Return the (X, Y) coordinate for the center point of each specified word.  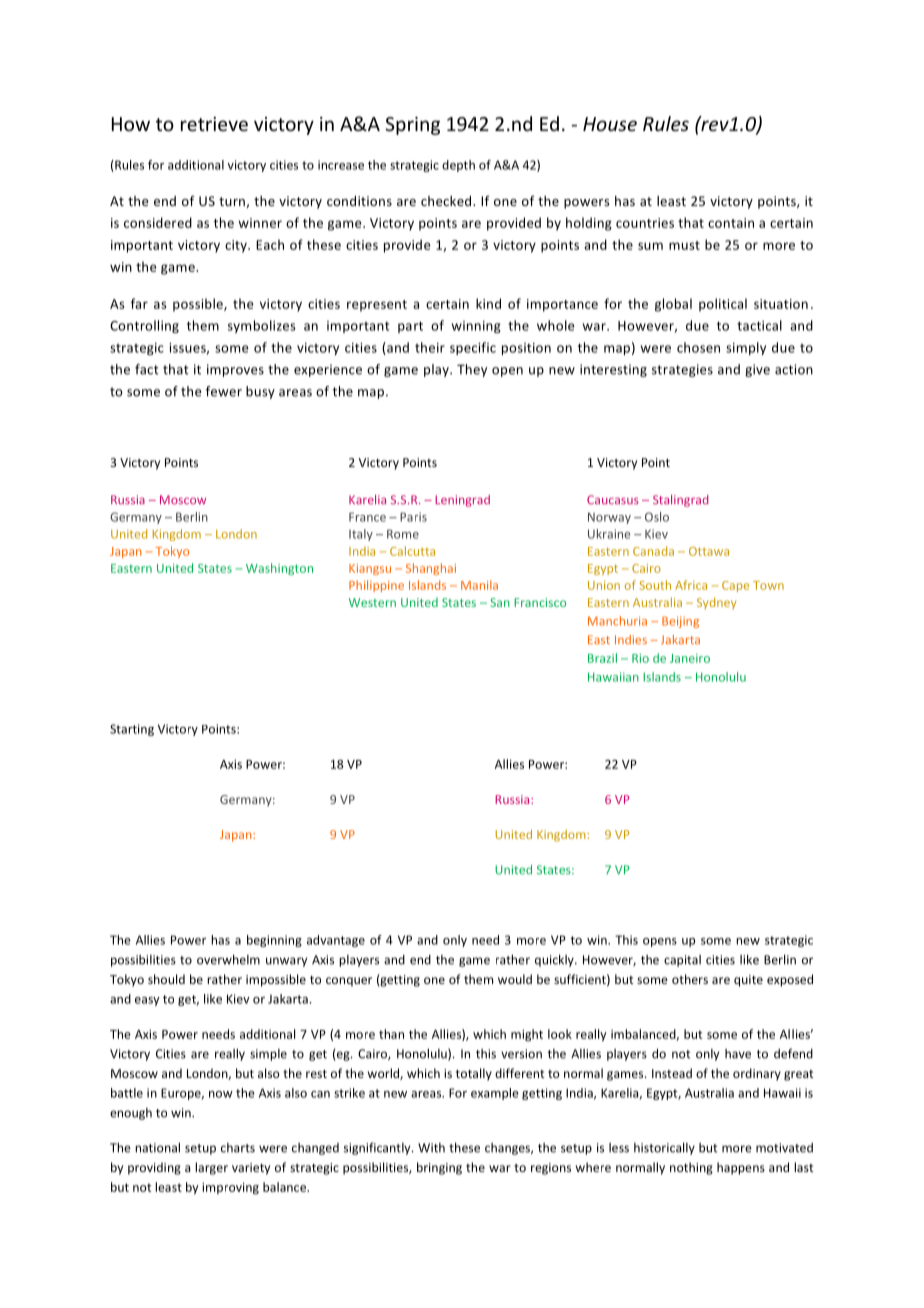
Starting (132, 730)
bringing (439, 1168)
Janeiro (690, 658)
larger (211, 1168)
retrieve (214, 124)
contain (731, 223)
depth (458, 166)
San (500, 602)
